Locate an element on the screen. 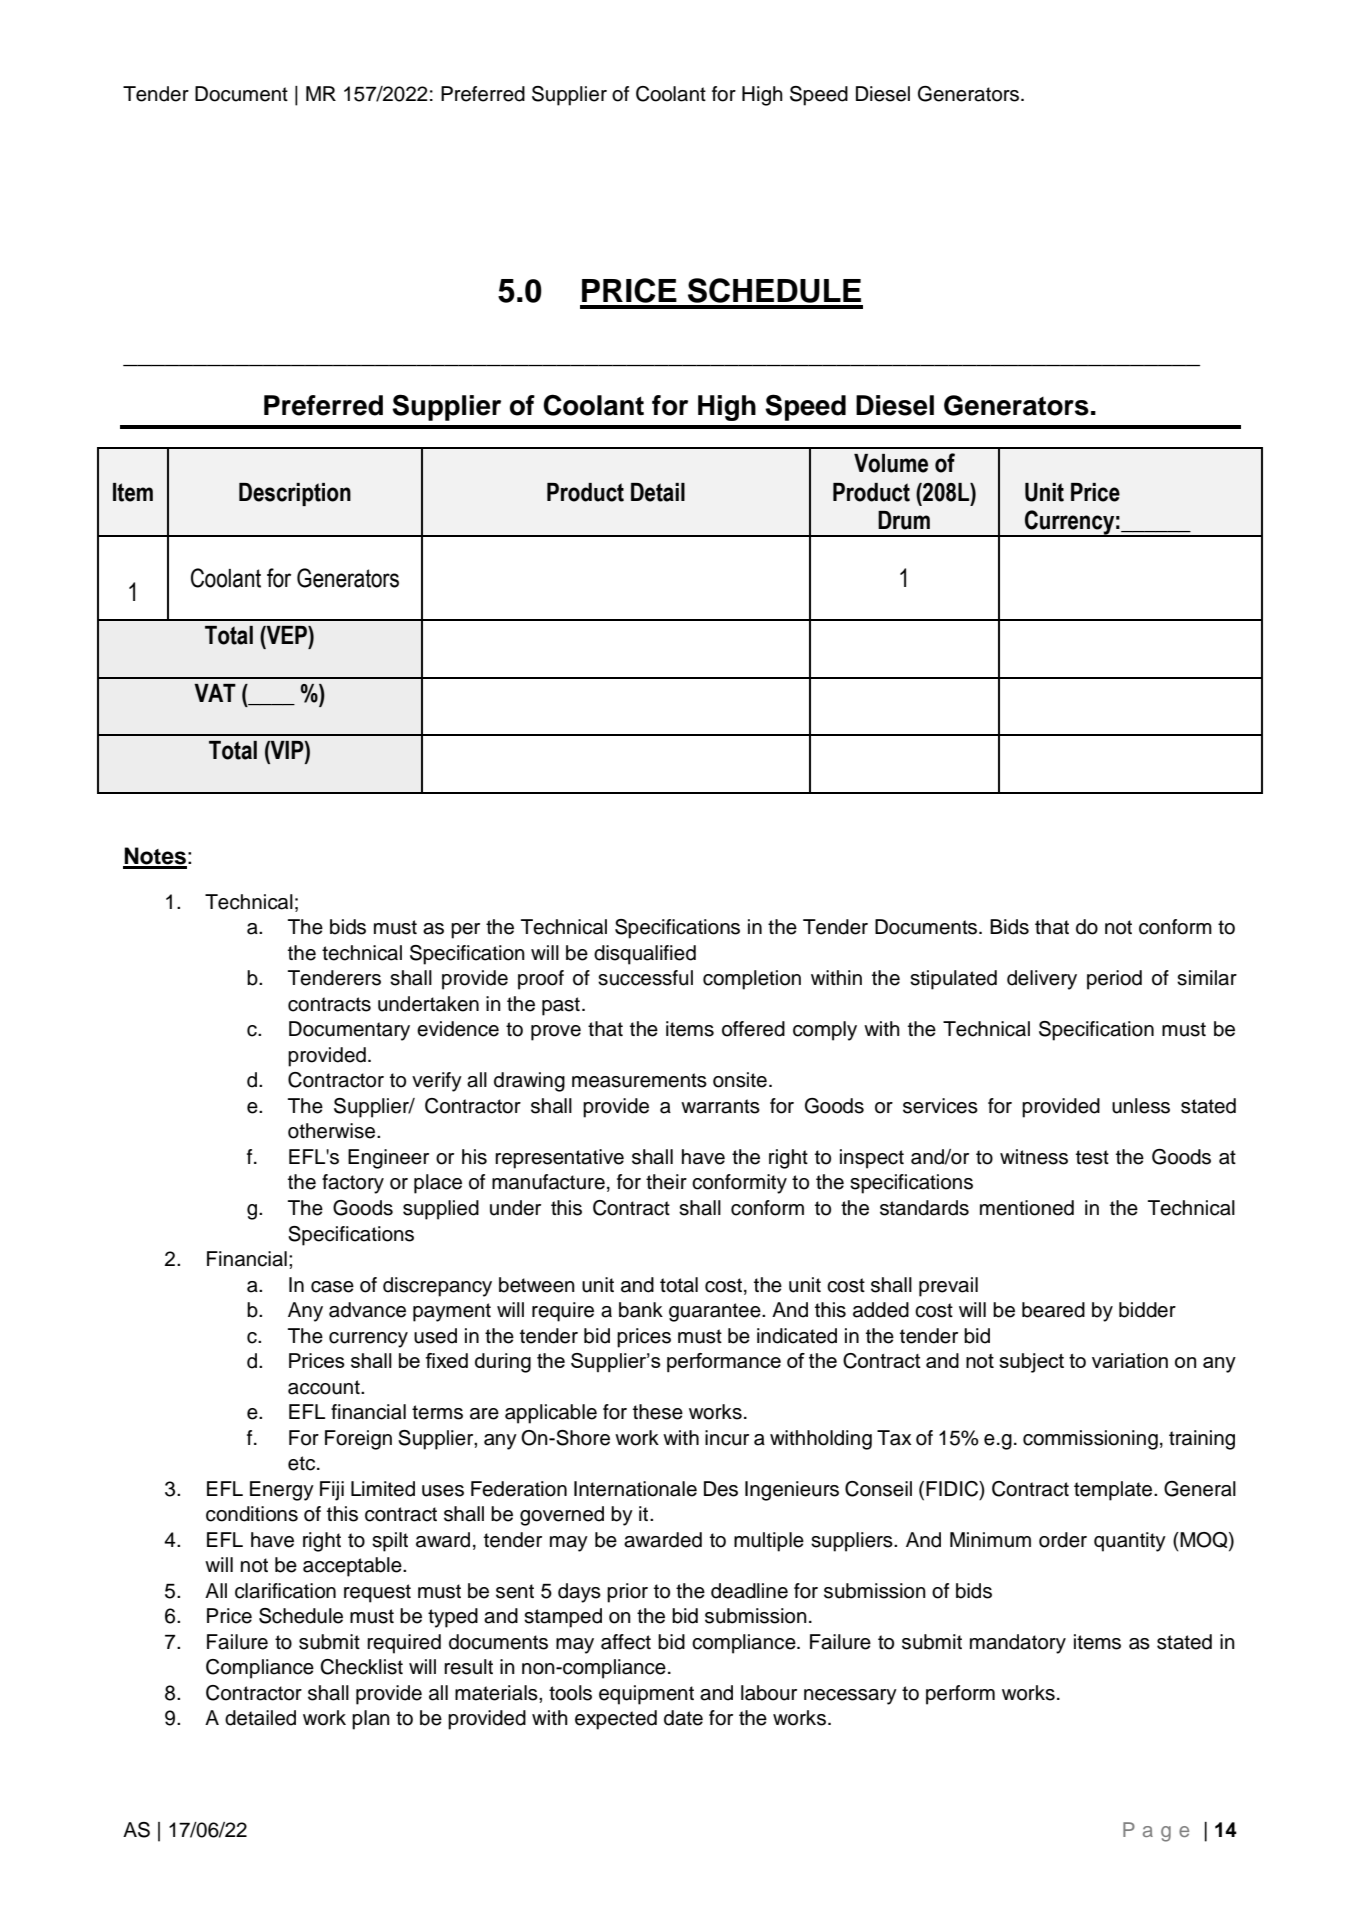  VAT is located at coordinates (215, 693).
